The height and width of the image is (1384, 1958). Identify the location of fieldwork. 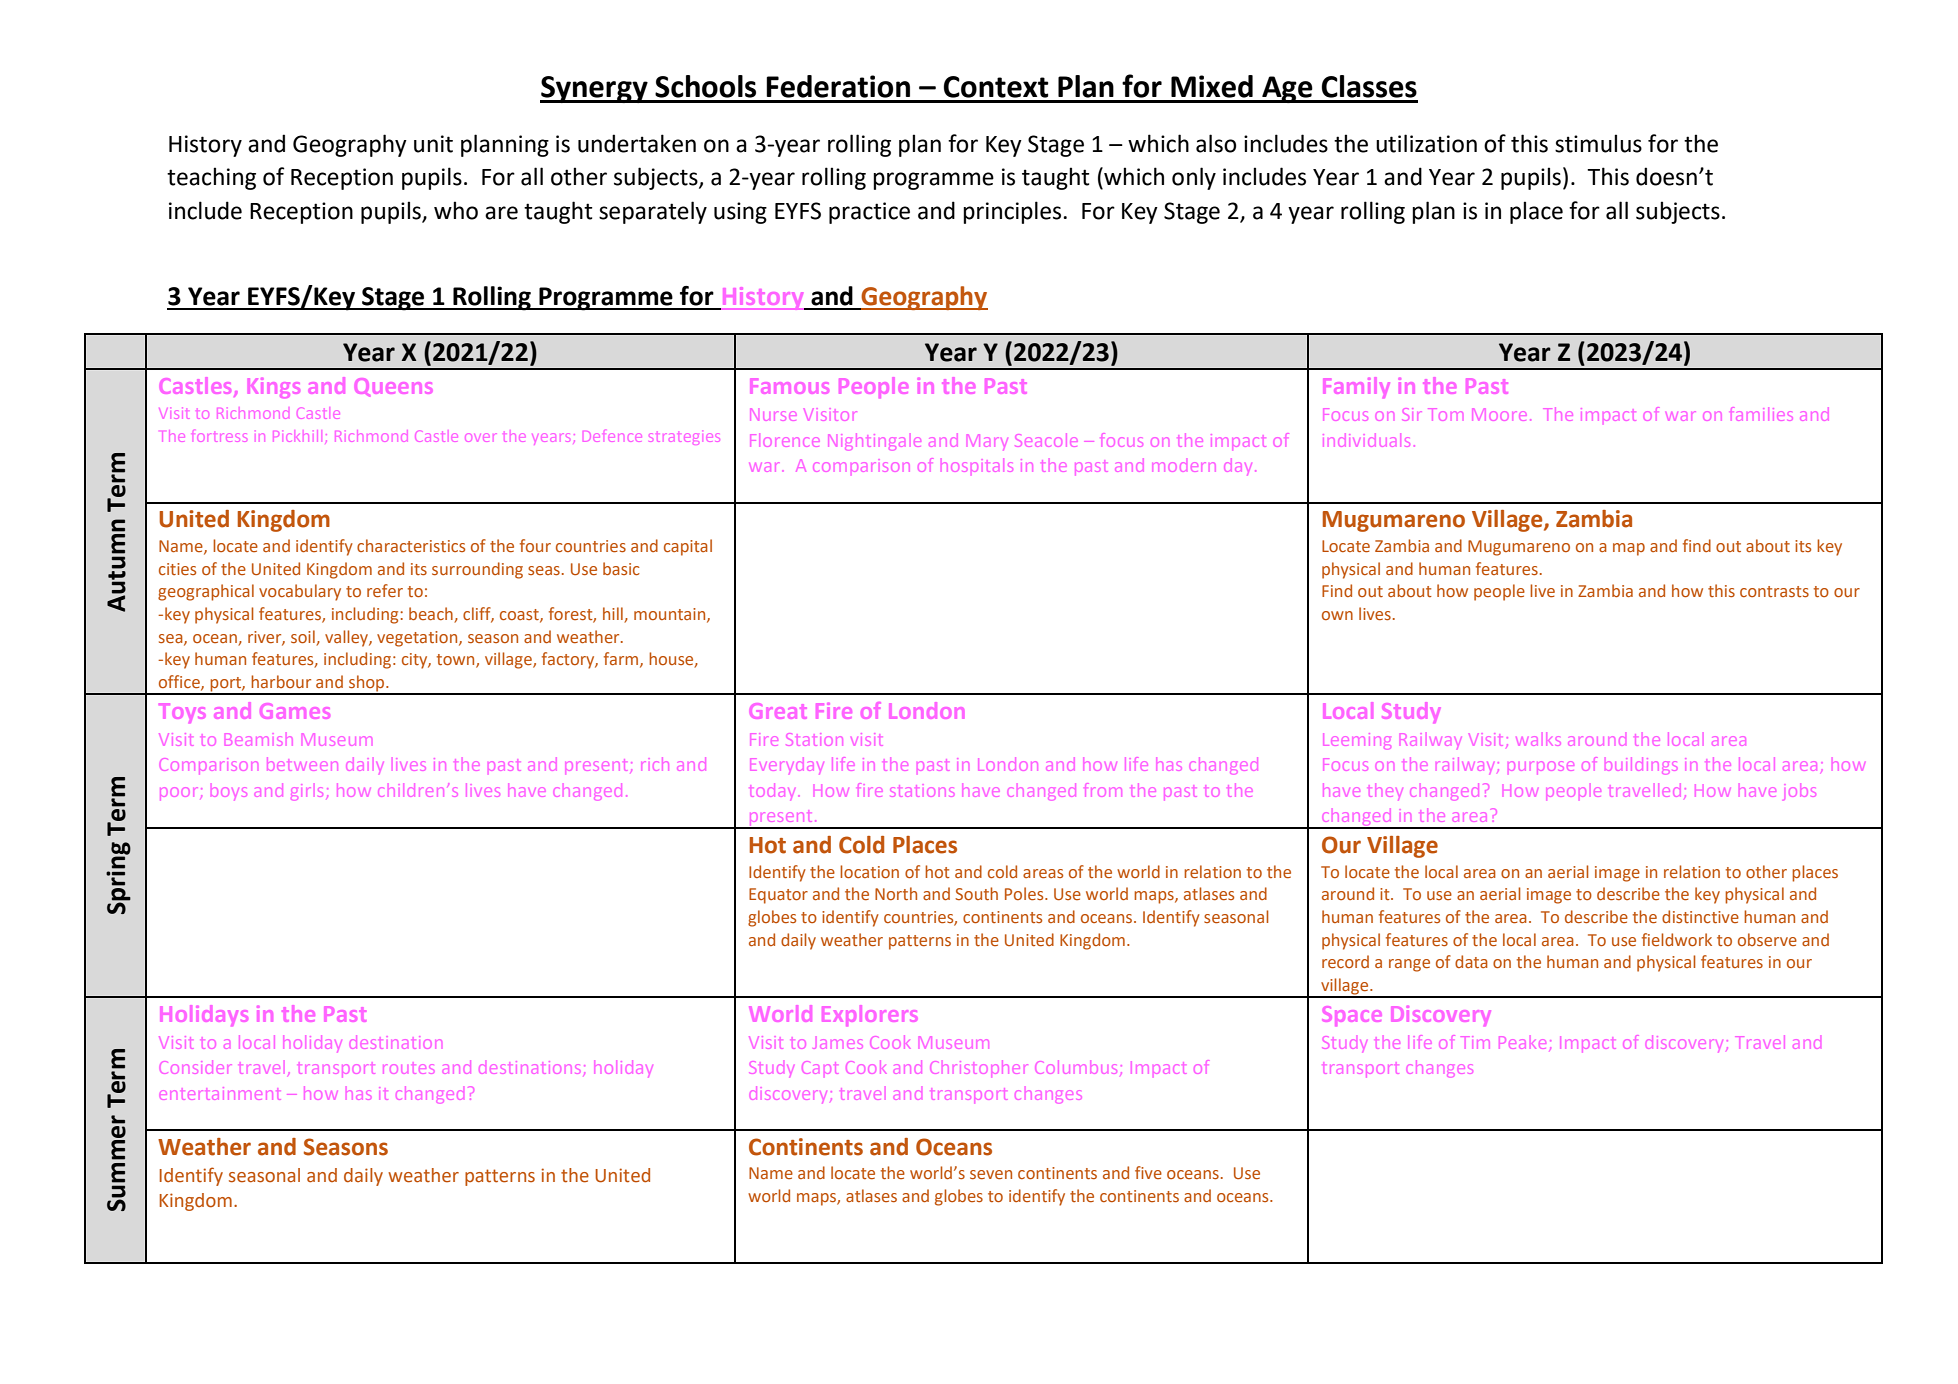
(1677, 939).
